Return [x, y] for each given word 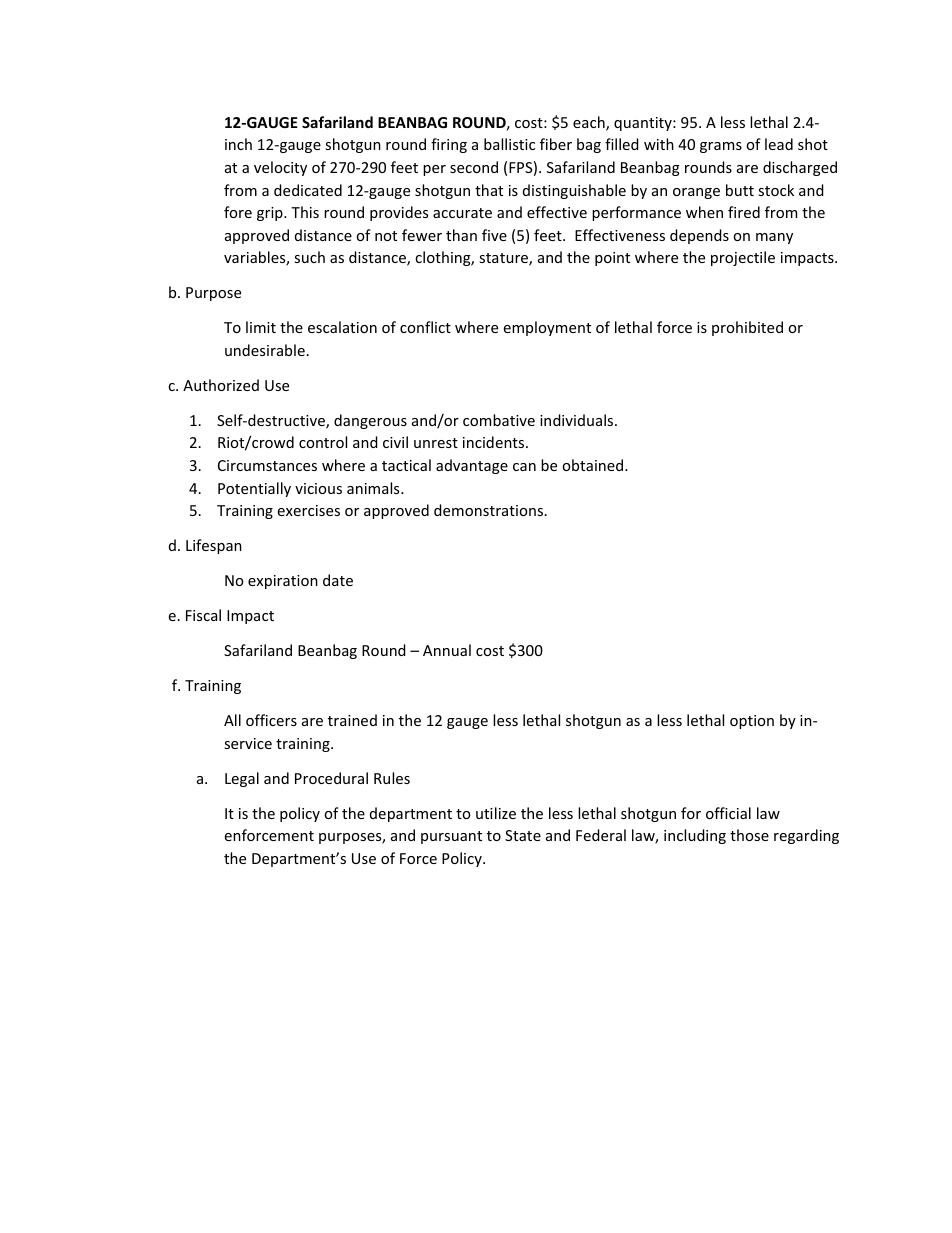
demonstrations [490, 510]
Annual [447, 650]
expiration [283, 582]
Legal [242, 779]
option [752, 722]
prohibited [747, 328]
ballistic [509, 144]
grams [721, 147]
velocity [280, 168]
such [309, 257]
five [494, 235]
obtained [594, 465]
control [323, 442]
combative [499, 420]
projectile [743, 258]
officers [271, 720]
